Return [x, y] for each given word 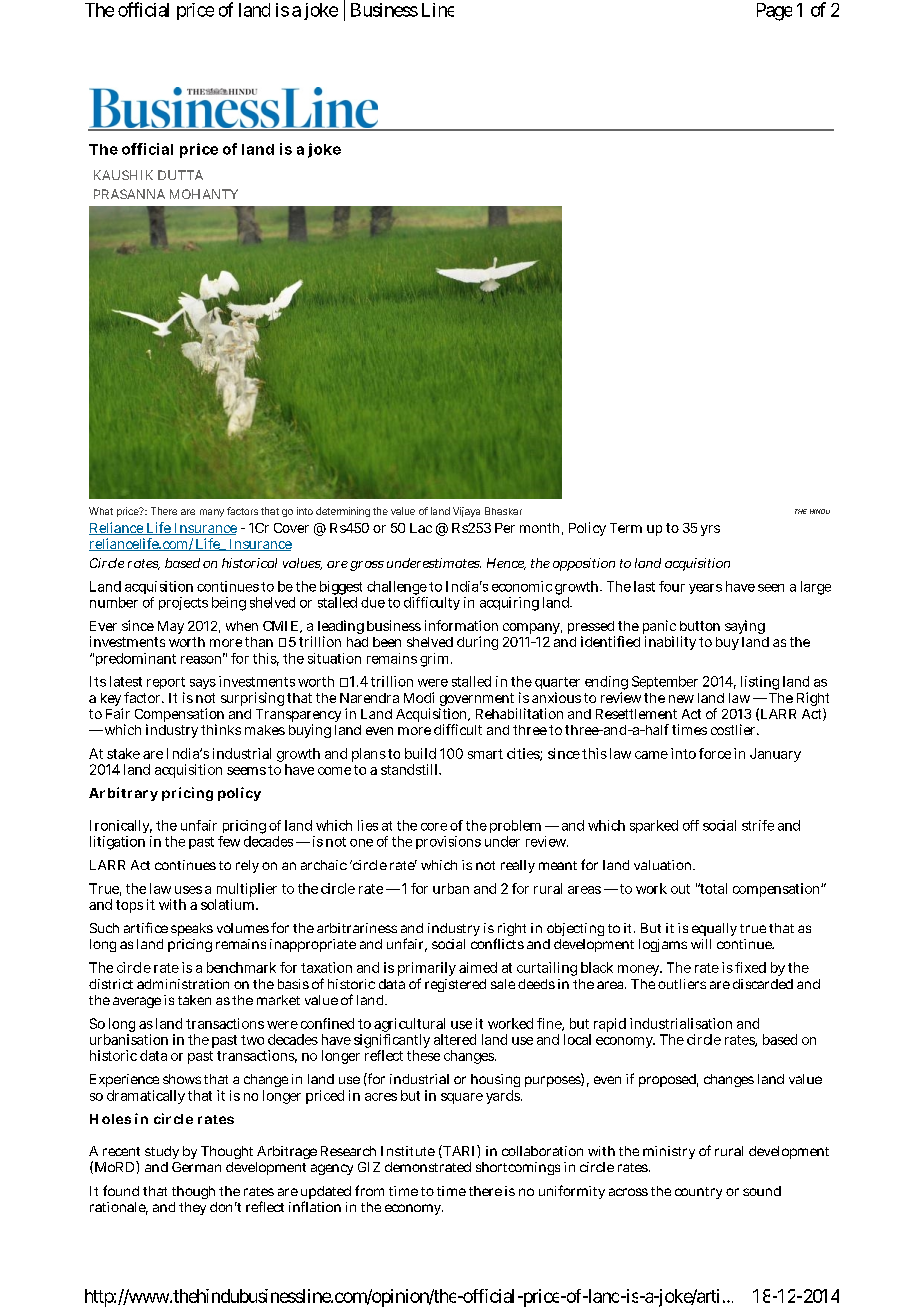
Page [774, 12]
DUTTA [180, 175]
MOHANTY [204, 194]
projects [183, 603]
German [196, 1167]
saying [745, 627]
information [461, 625]
